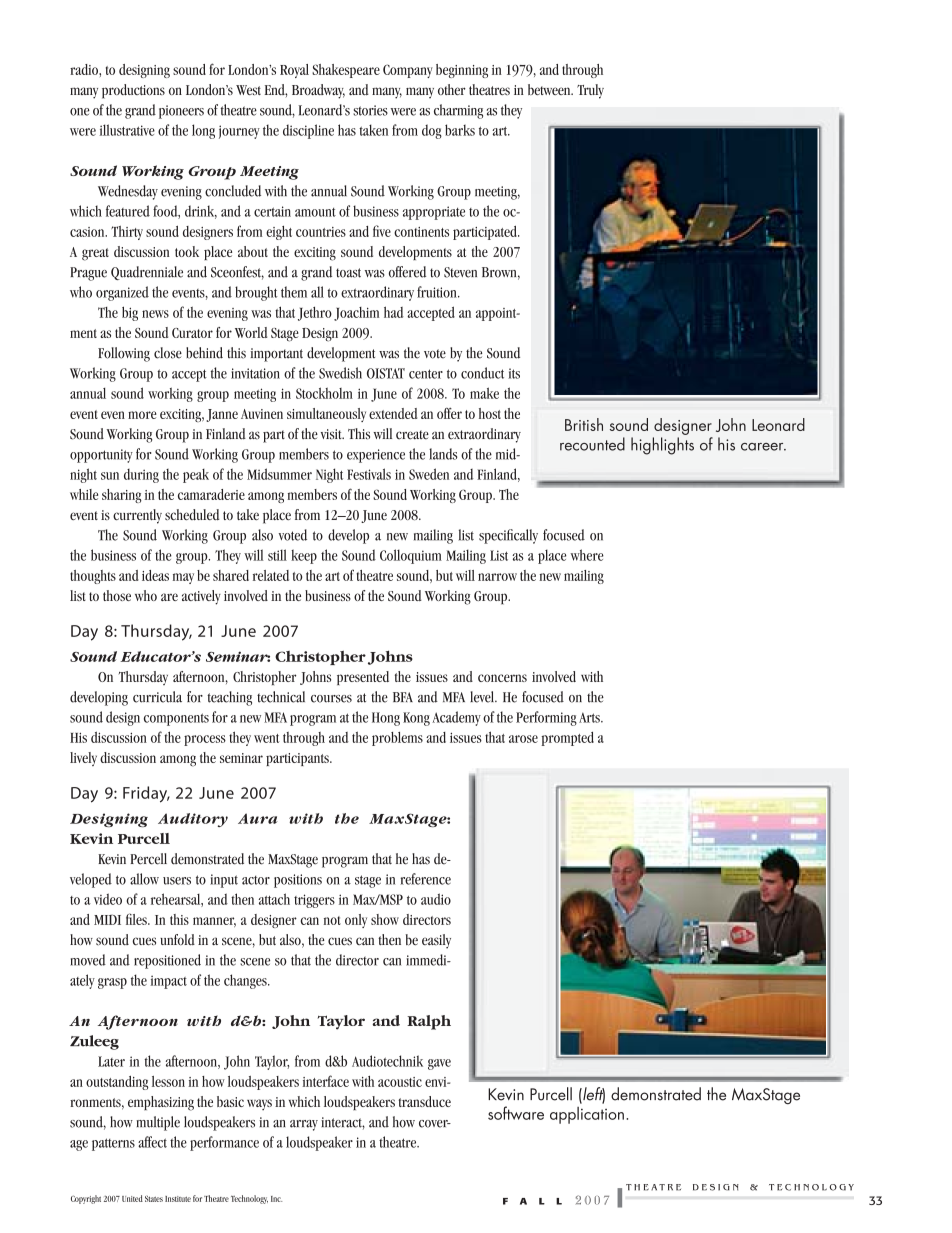 The image size is (952, 1233). What do you see at coordinates (590, 91) in the screenshot?
I see `Truly` at bounding box center [590, 91].
